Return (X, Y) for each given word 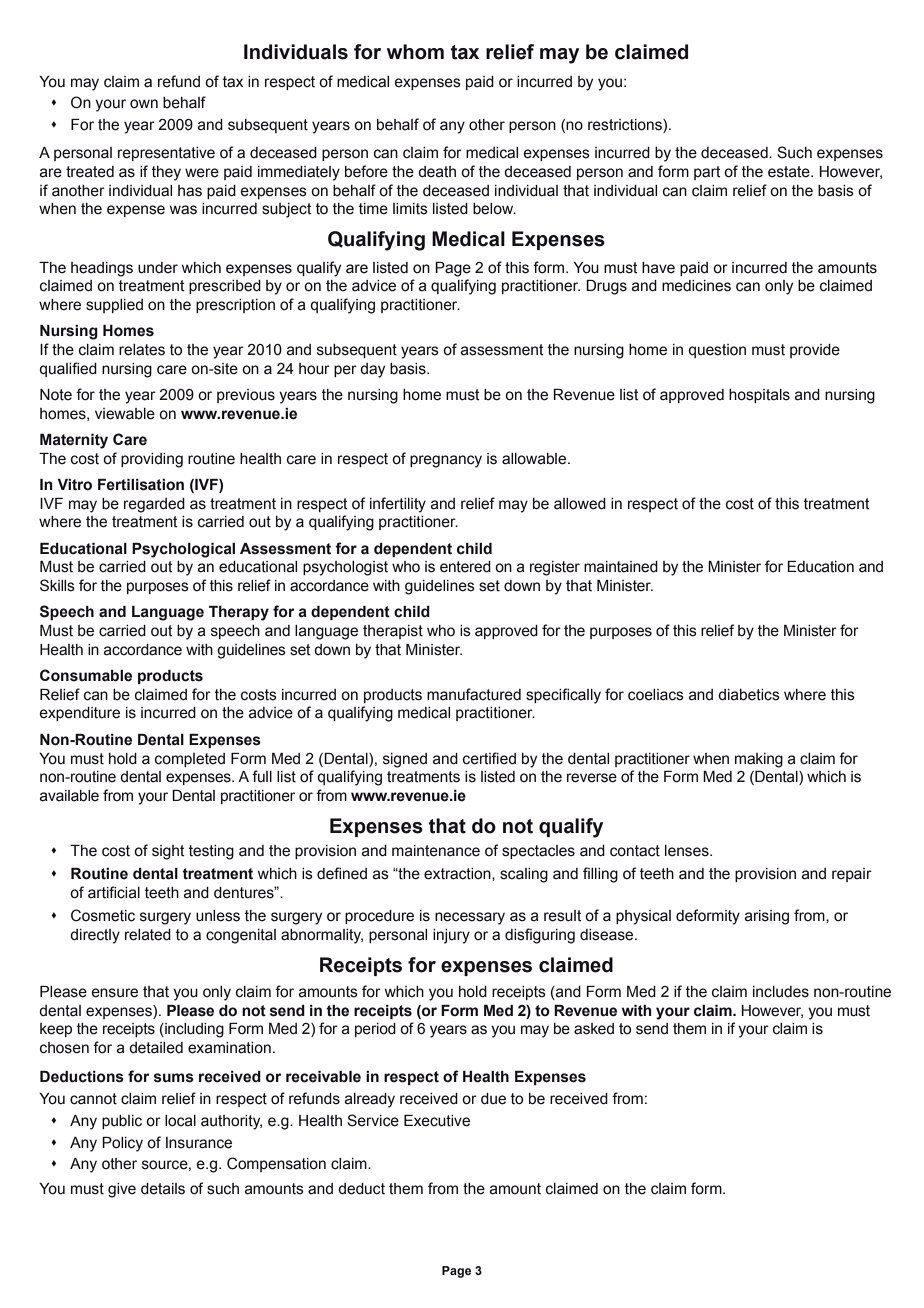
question (717, 351)
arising (767, 917)
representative (166, 154)
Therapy (239, 613)
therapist (393, 632)
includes (781, 992)
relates (142, 350)
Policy (122, 1144)
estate (790, 172)
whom (415, 52)
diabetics (749, 695)
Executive (437, 1121)
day (372, 370)
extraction (458, 874)
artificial (114, 892)
